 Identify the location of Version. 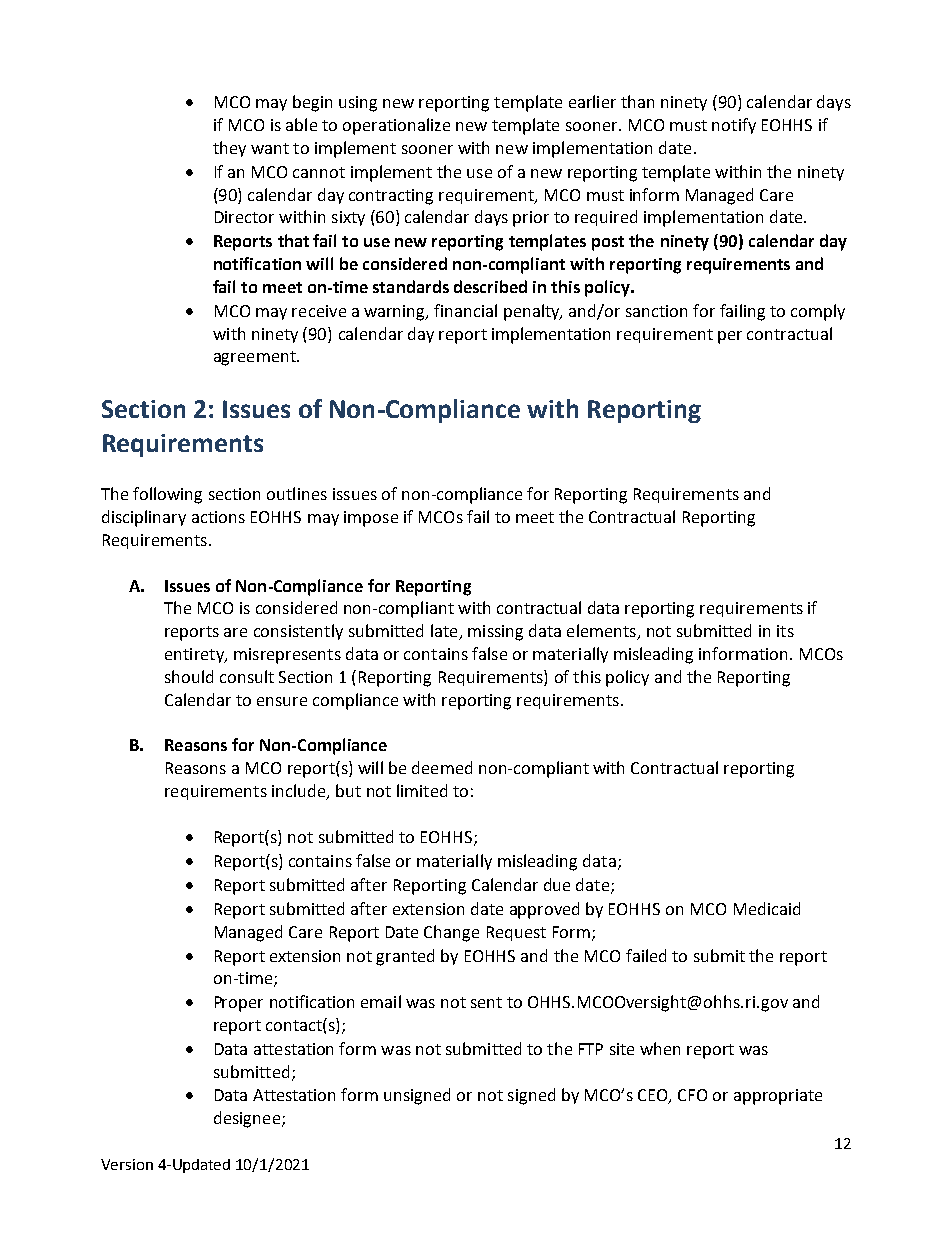
(127, 1164).
